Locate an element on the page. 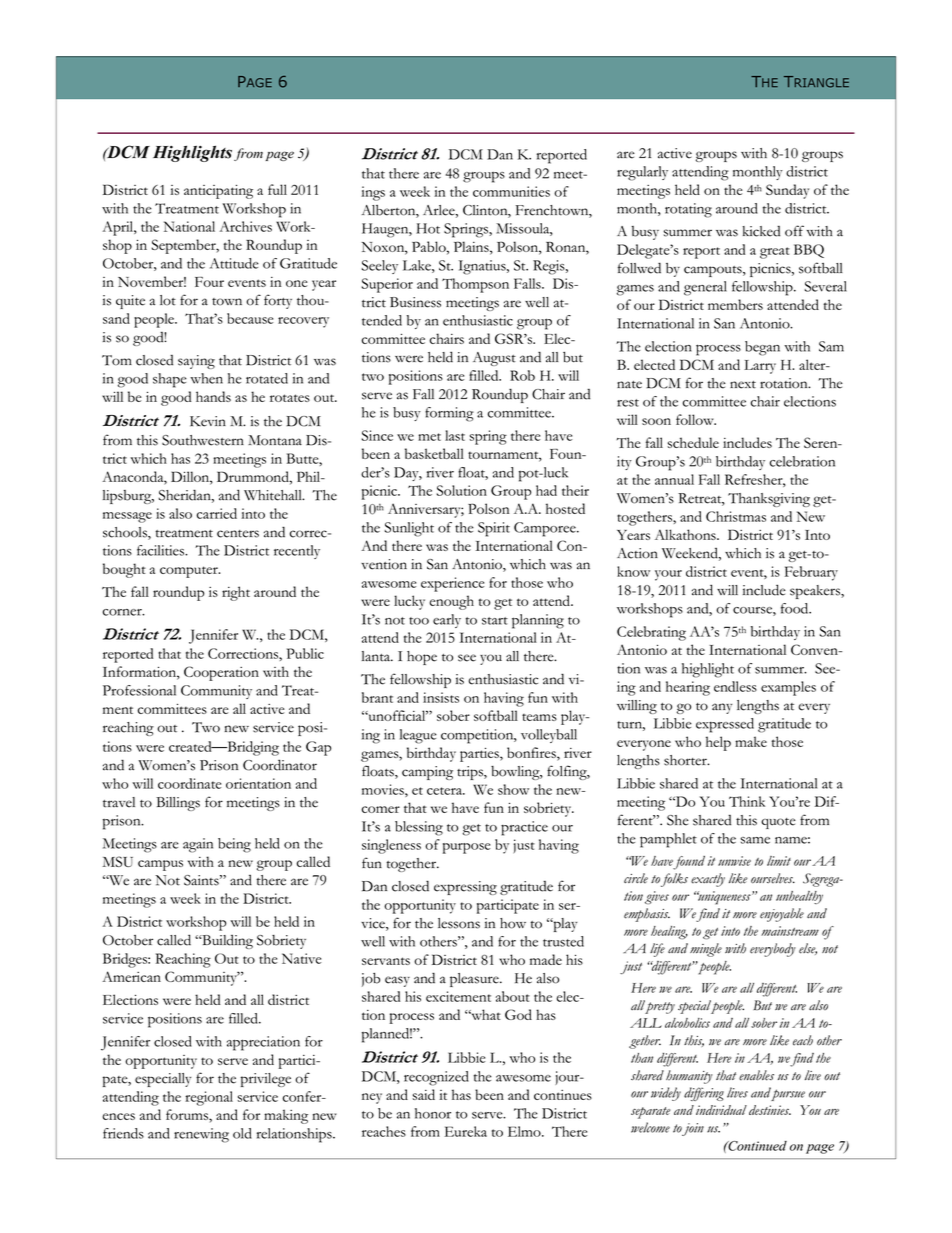 Image resolution: width=952 pixels, height=1233 pixels. last is located at coordinates (455, 435).
